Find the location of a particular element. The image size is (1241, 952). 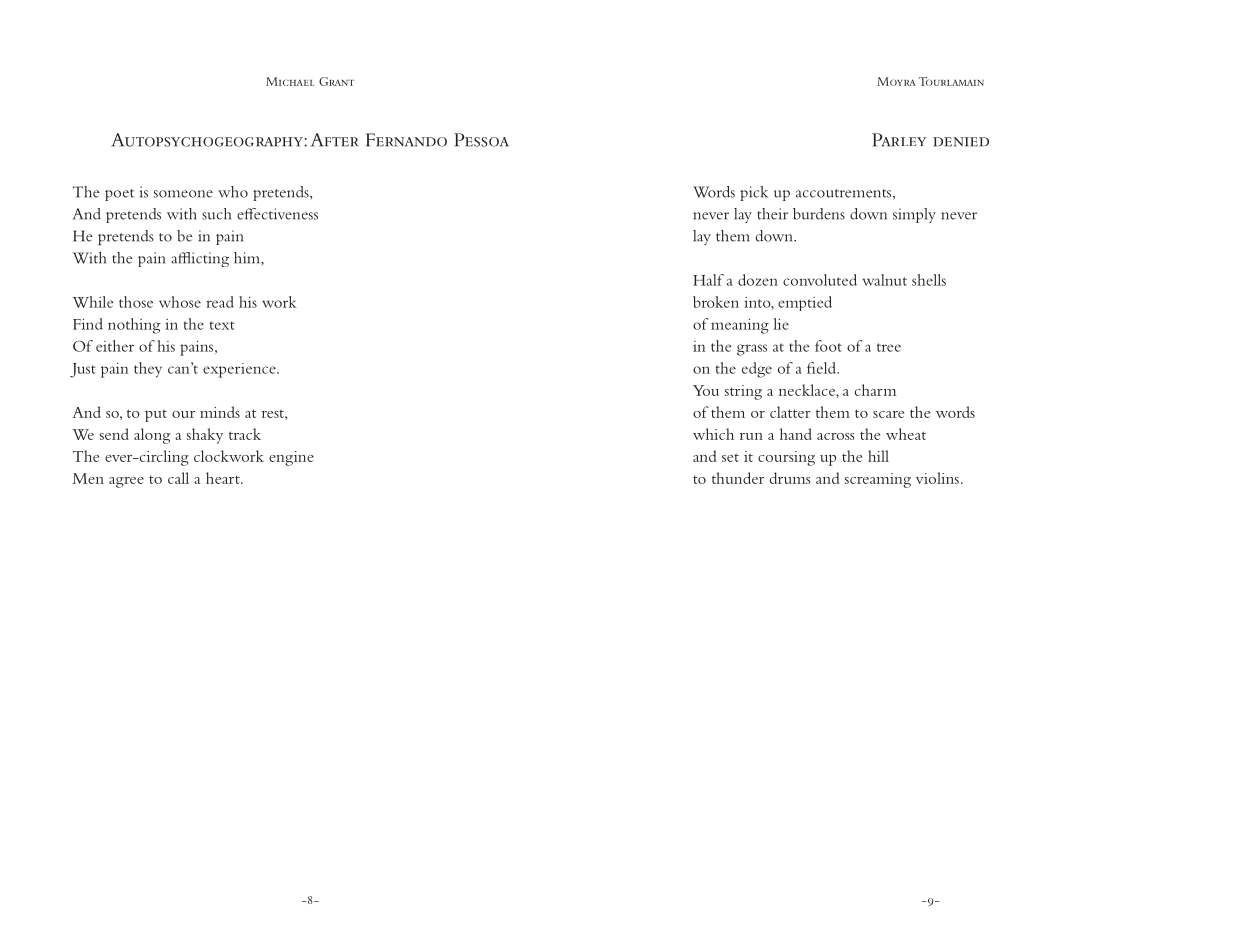

effectiveness is located at coordinates (277, 214).
